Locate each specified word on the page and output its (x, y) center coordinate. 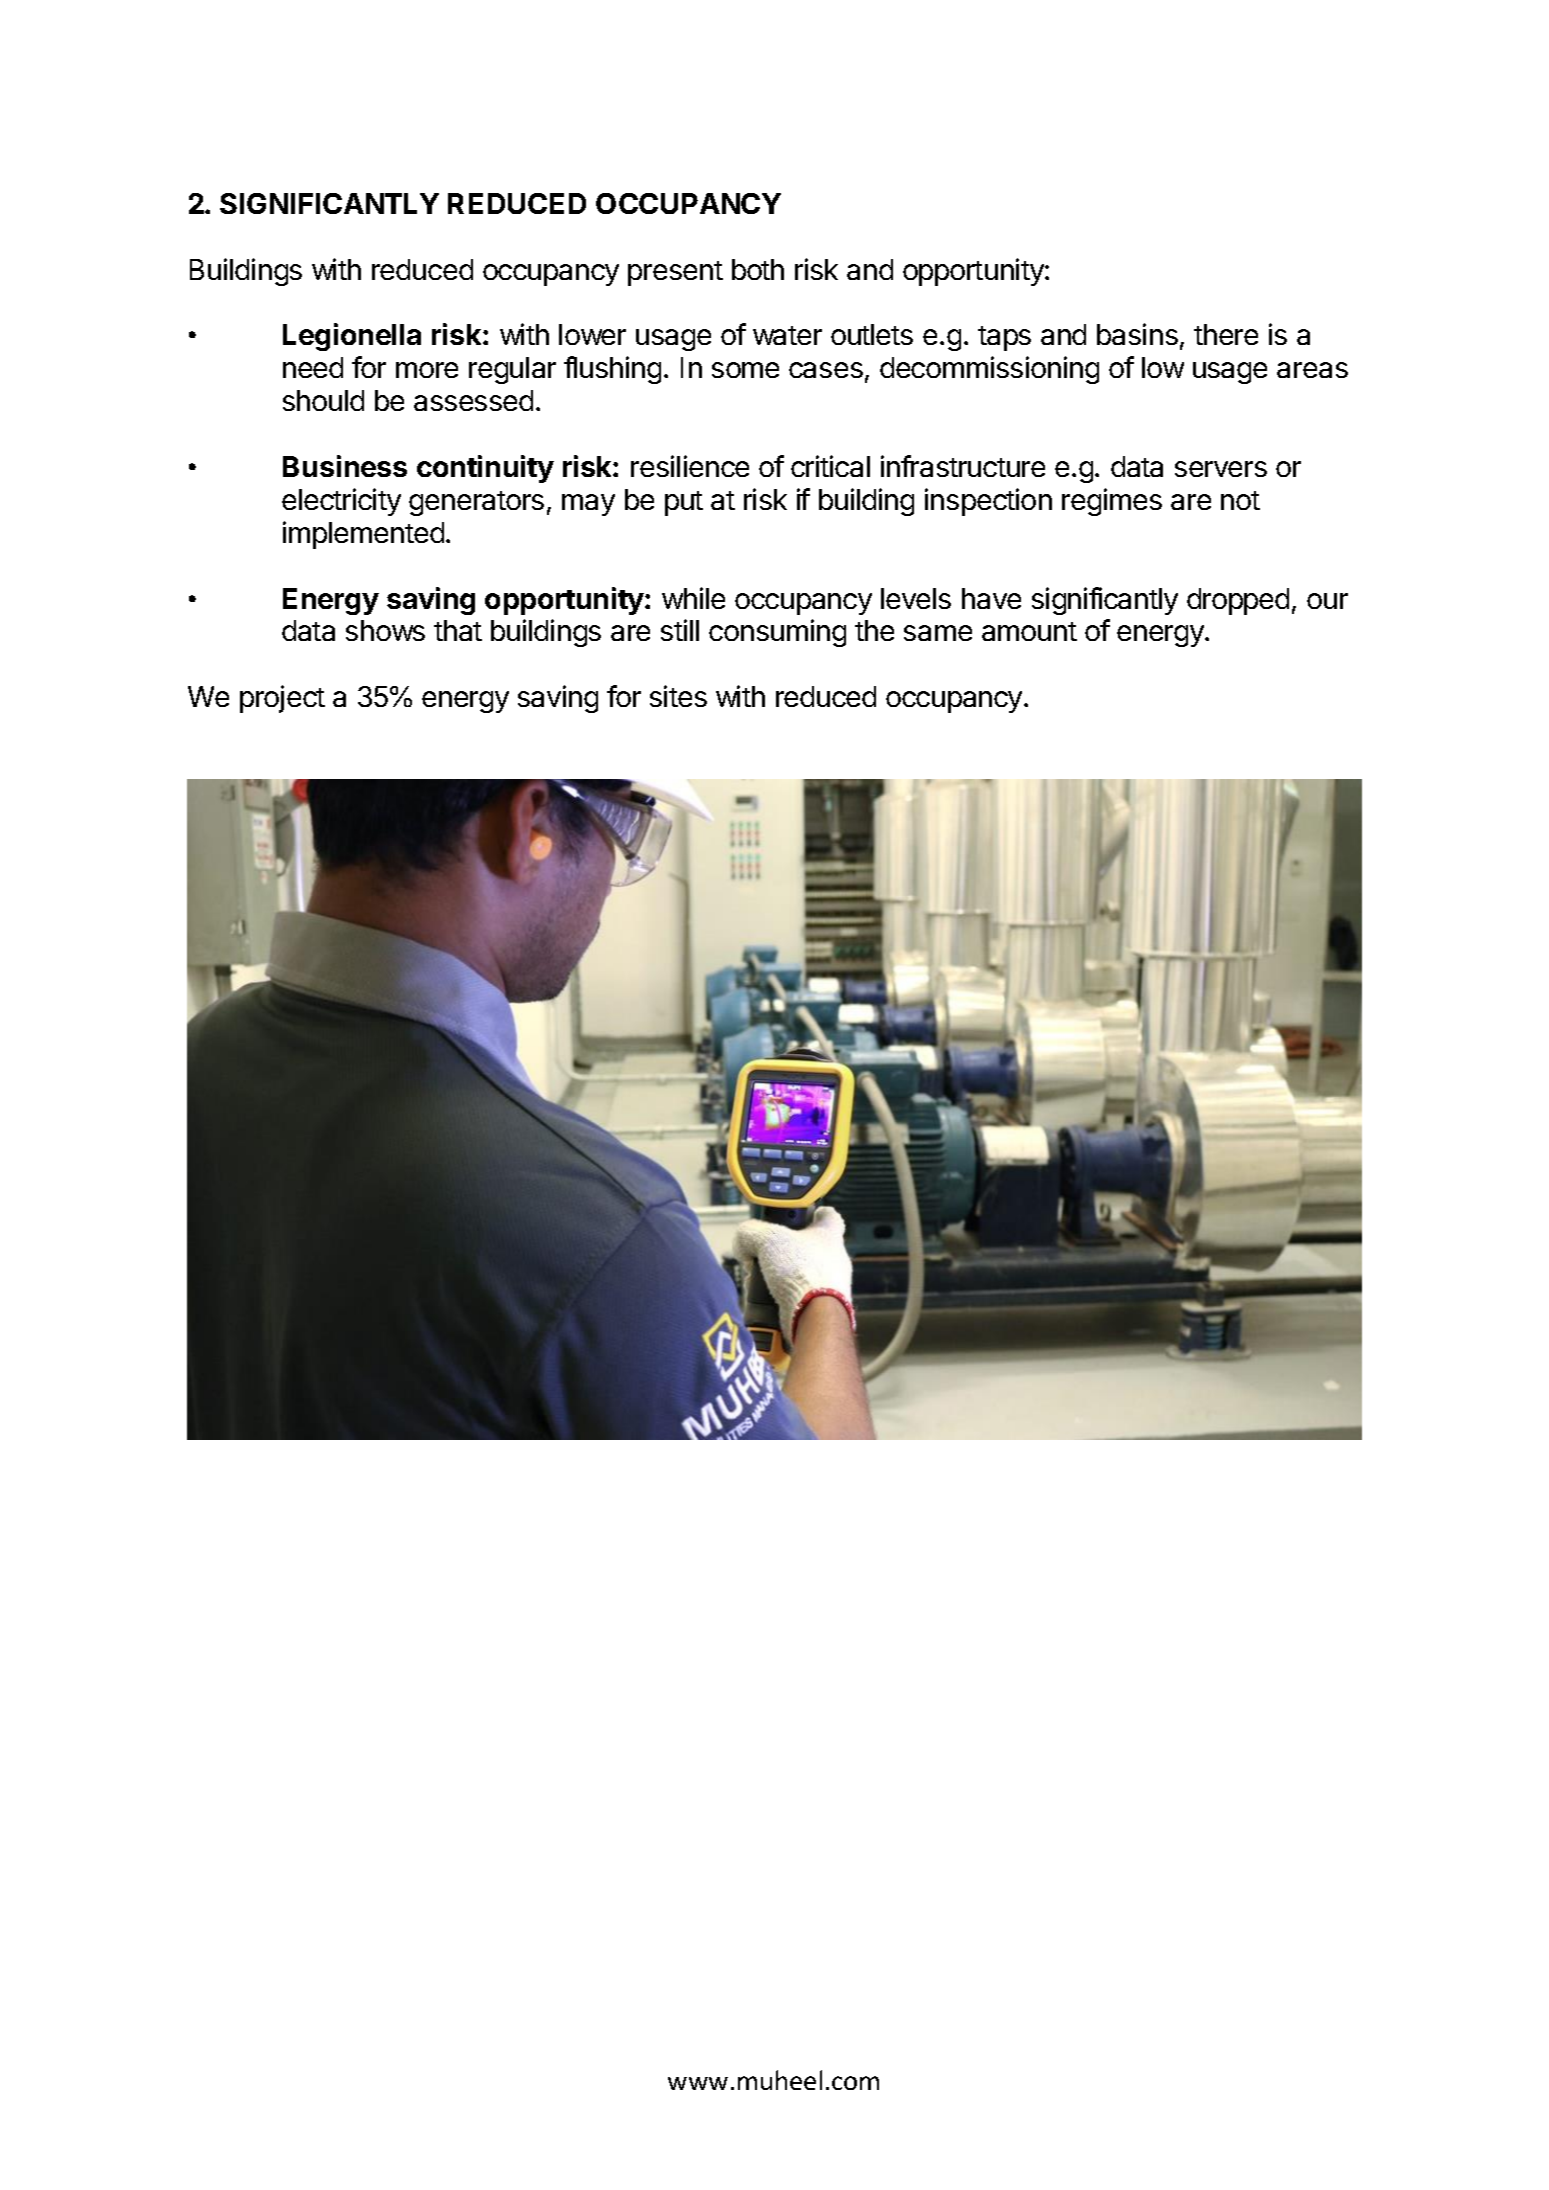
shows (385, 630)
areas (1312, 370)
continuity (485, 469)
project (282, 699)
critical (830, 466)
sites (678, 696)
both (758, 269)
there (1226, 334)
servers (1221, 469)
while (693, 598)
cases (826, 370)
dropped (1238, 601)
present (675, 273)
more (427, 370)
